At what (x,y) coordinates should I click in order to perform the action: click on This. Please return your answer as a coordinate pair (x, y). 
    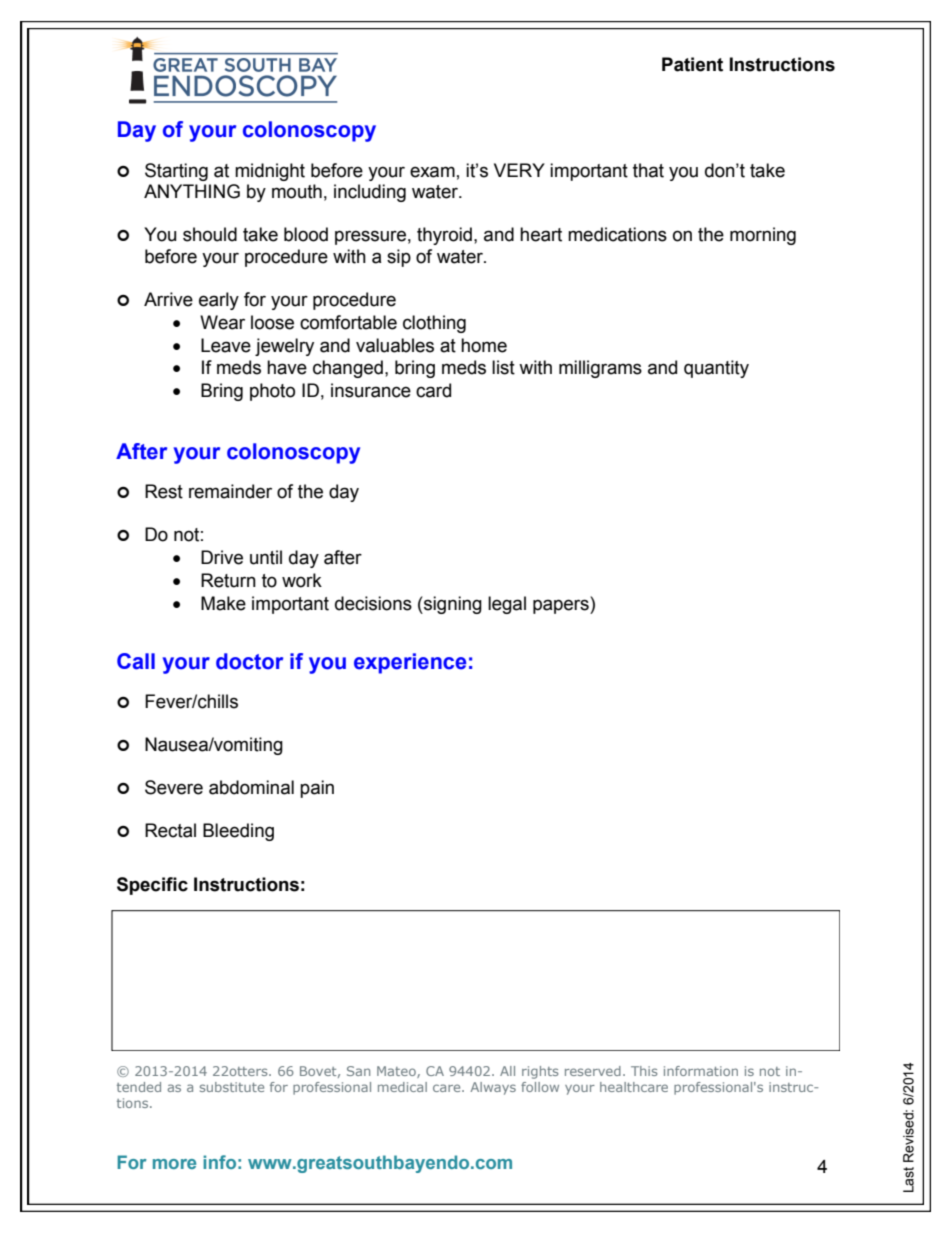
    Looking at the image, I should click on (644, 1071).
